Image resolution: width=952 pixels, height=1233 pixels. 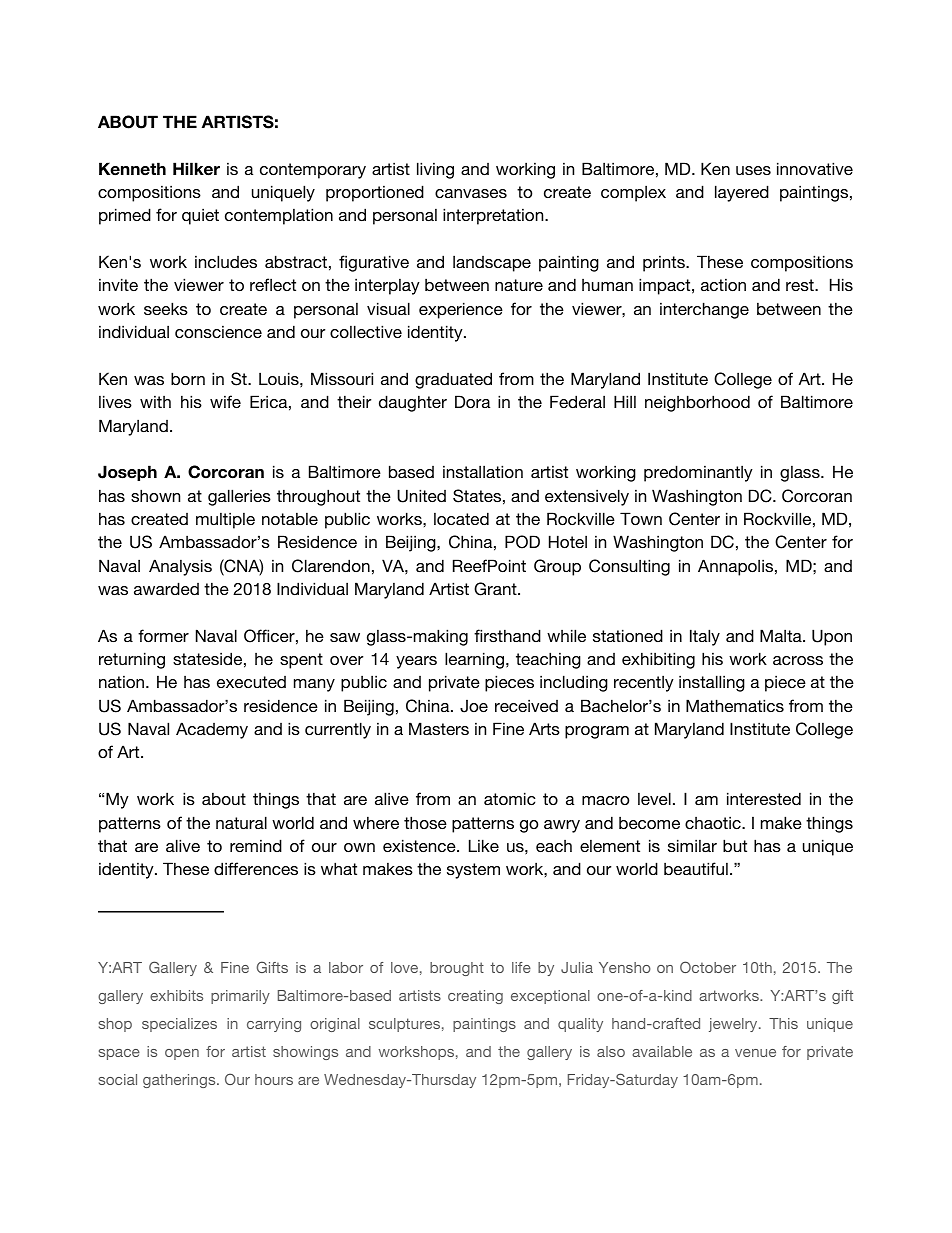 What do you see at coordinates (475, 997) in the screenshot?
I see `creating` at bounding box center [475, 997].
